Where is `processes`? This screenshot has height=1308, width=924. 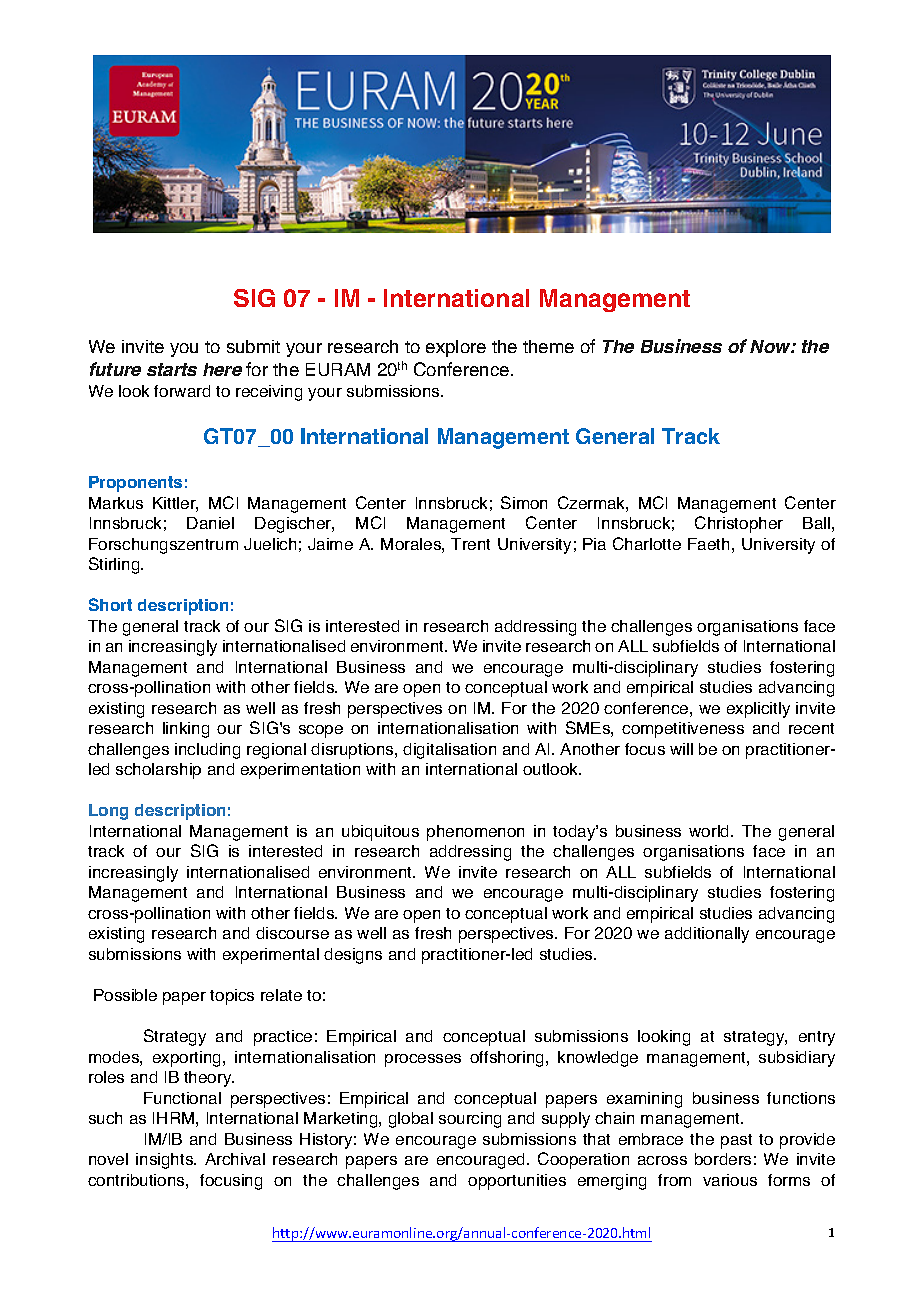 processes is located at coordinates (423, 1060).
